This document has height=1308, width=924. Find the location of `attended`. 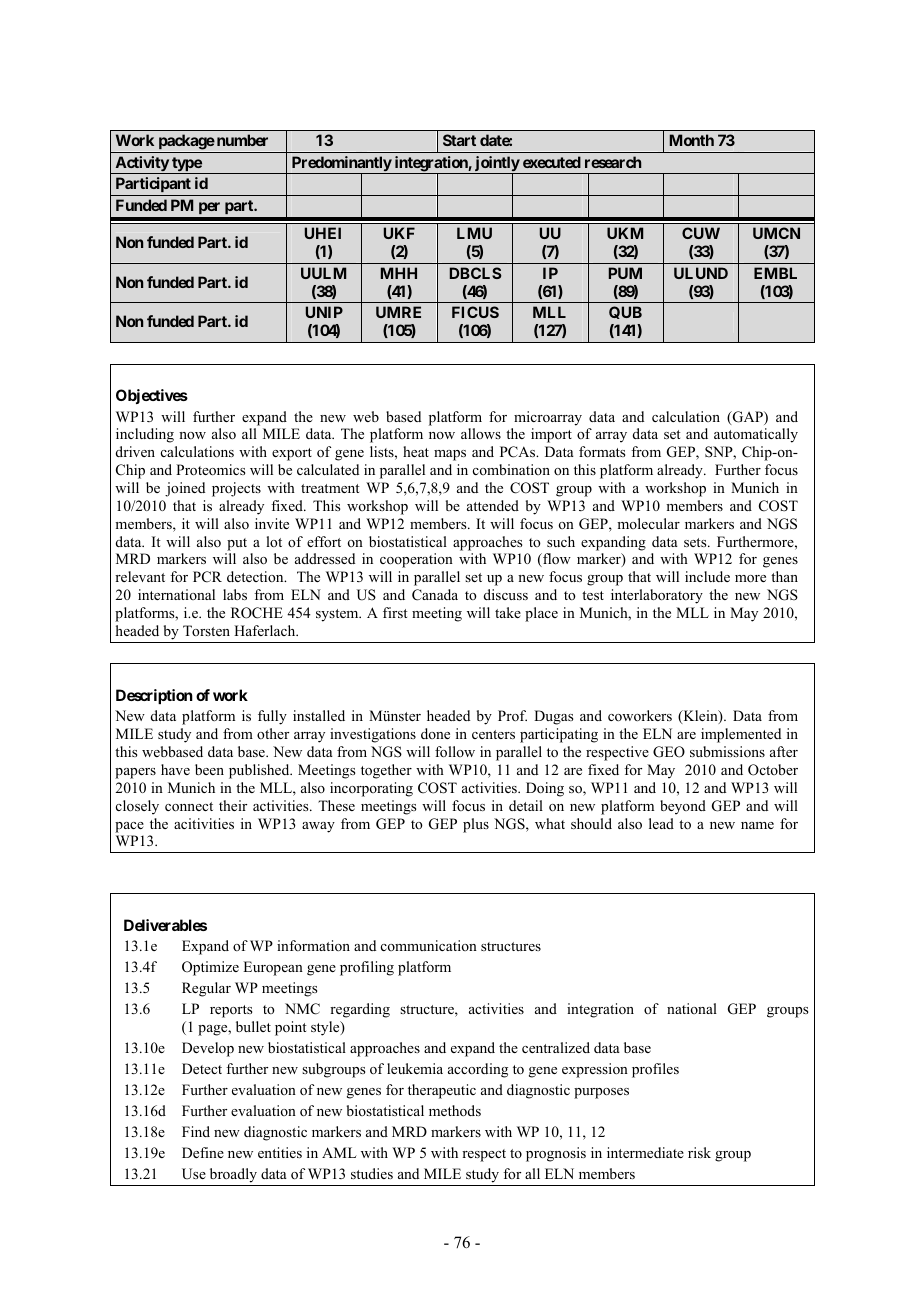

attended is located at coordinates (493, 505).
